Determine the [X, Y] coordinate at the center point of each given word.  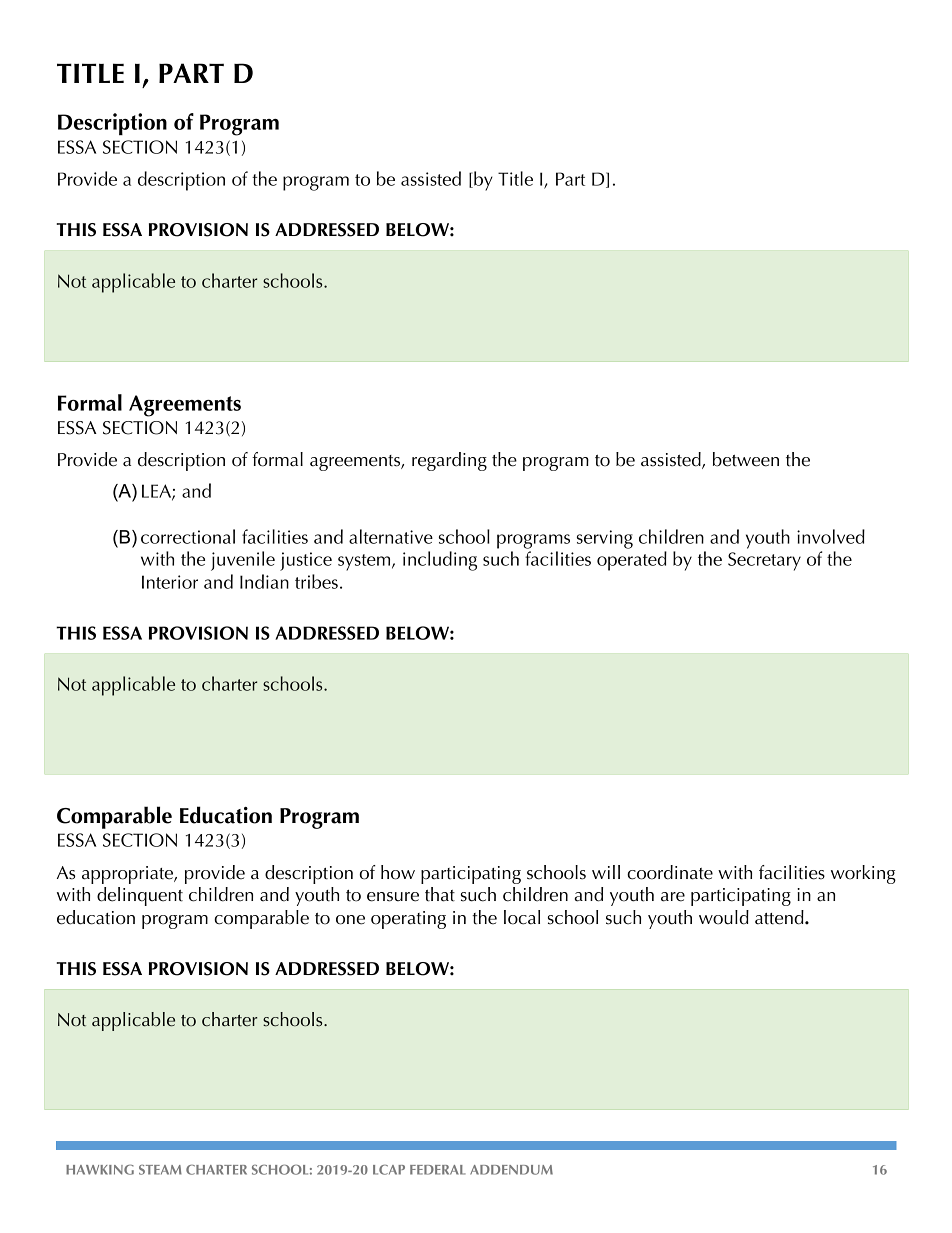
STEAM [160, 1169]
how [398, 872]
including [440, 561]
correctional [188, 536]
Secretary [764, 561]
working [863, 874]
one [350, 920]
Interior [170, 582]
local [522, 917]
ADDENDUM [511, 1170]
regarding [449, 461]
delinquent [140, 896]
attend [780, 917]
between [746, 459]
